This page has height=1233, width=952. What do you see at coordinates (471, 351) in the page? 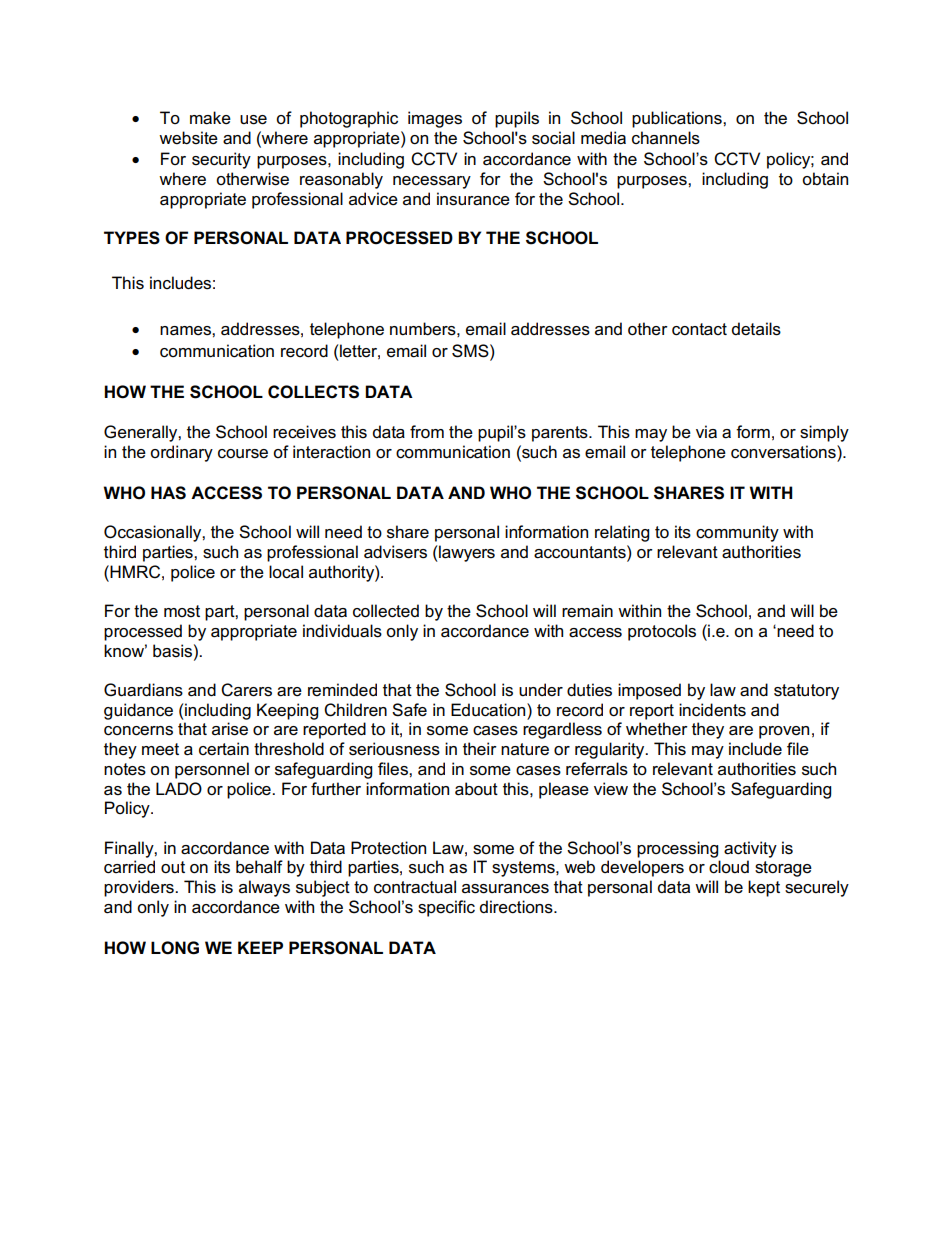
I see `SMS` at bounding box center [471, 351].
